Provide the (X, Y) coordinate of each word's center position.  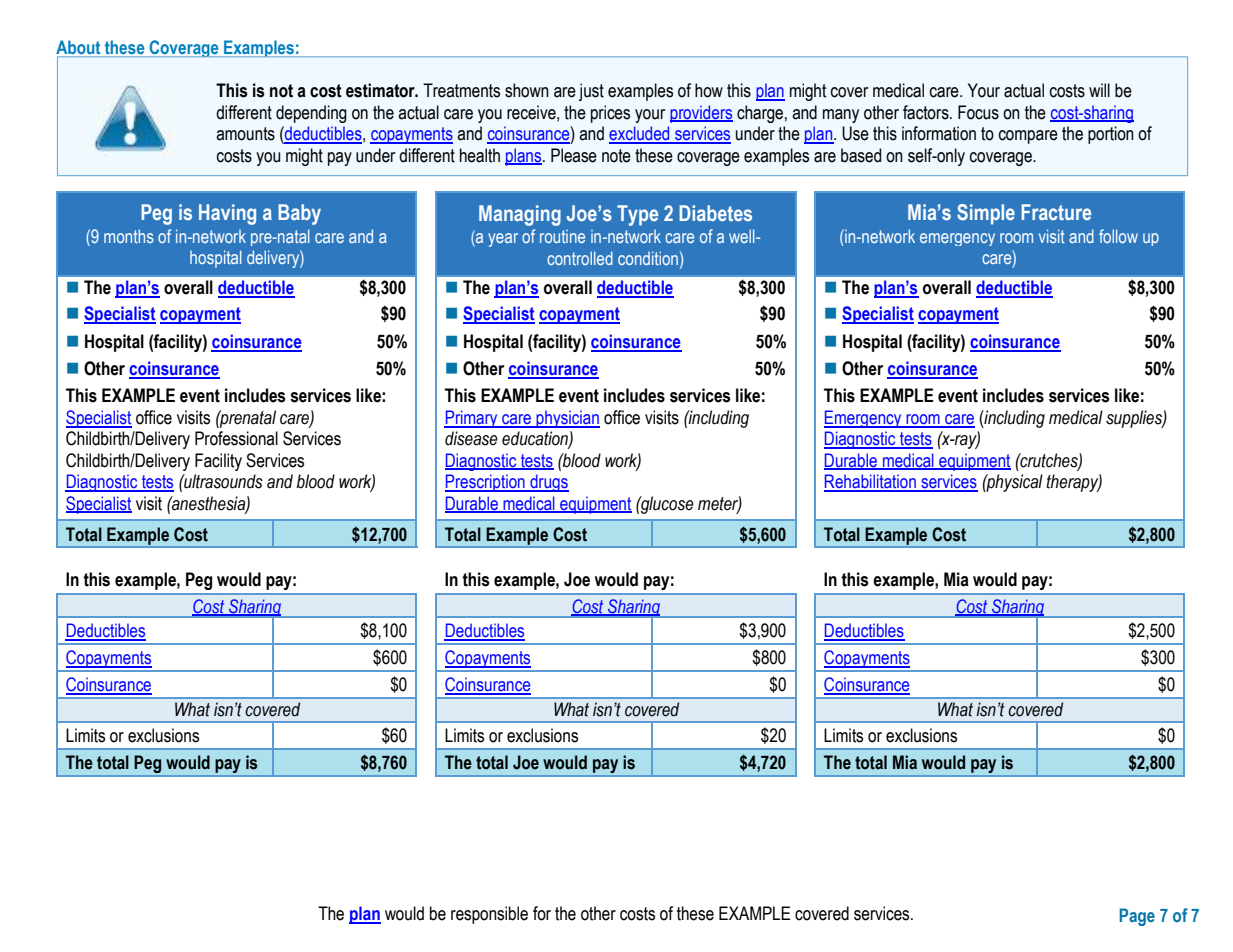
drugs (548, 483)
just (591, 92)
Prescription (486, 483)
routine (562, 236)
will (1099, 90)
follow (1118, 236)
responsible (489, 915)
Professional (236, 438)
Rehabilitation (871, 482)
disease (471, 438)
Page (1137, 917)
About (79, 48)
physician (567, 419)
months (129, 236)
